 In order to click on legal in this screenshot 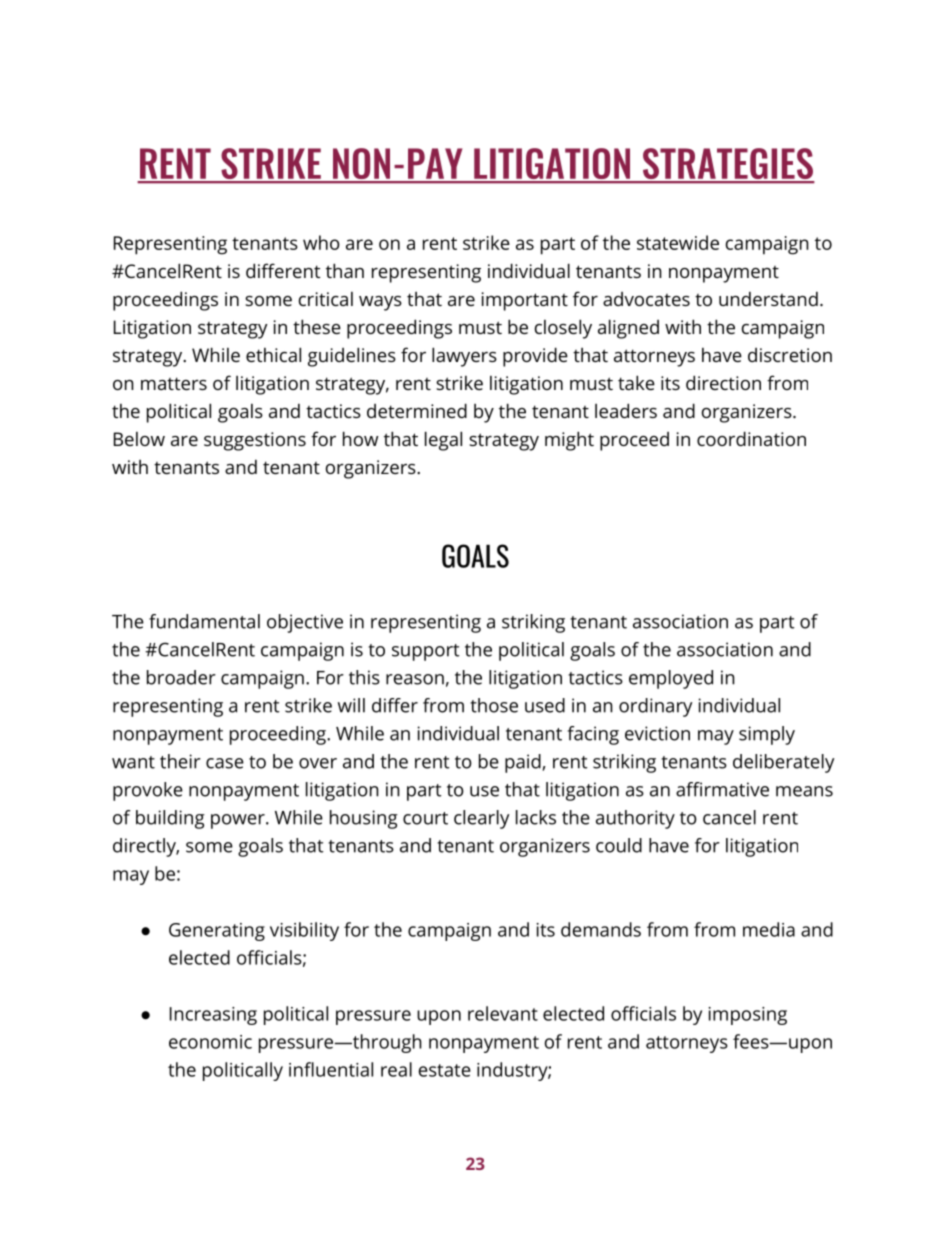, I will do `click(443, 441)`.
